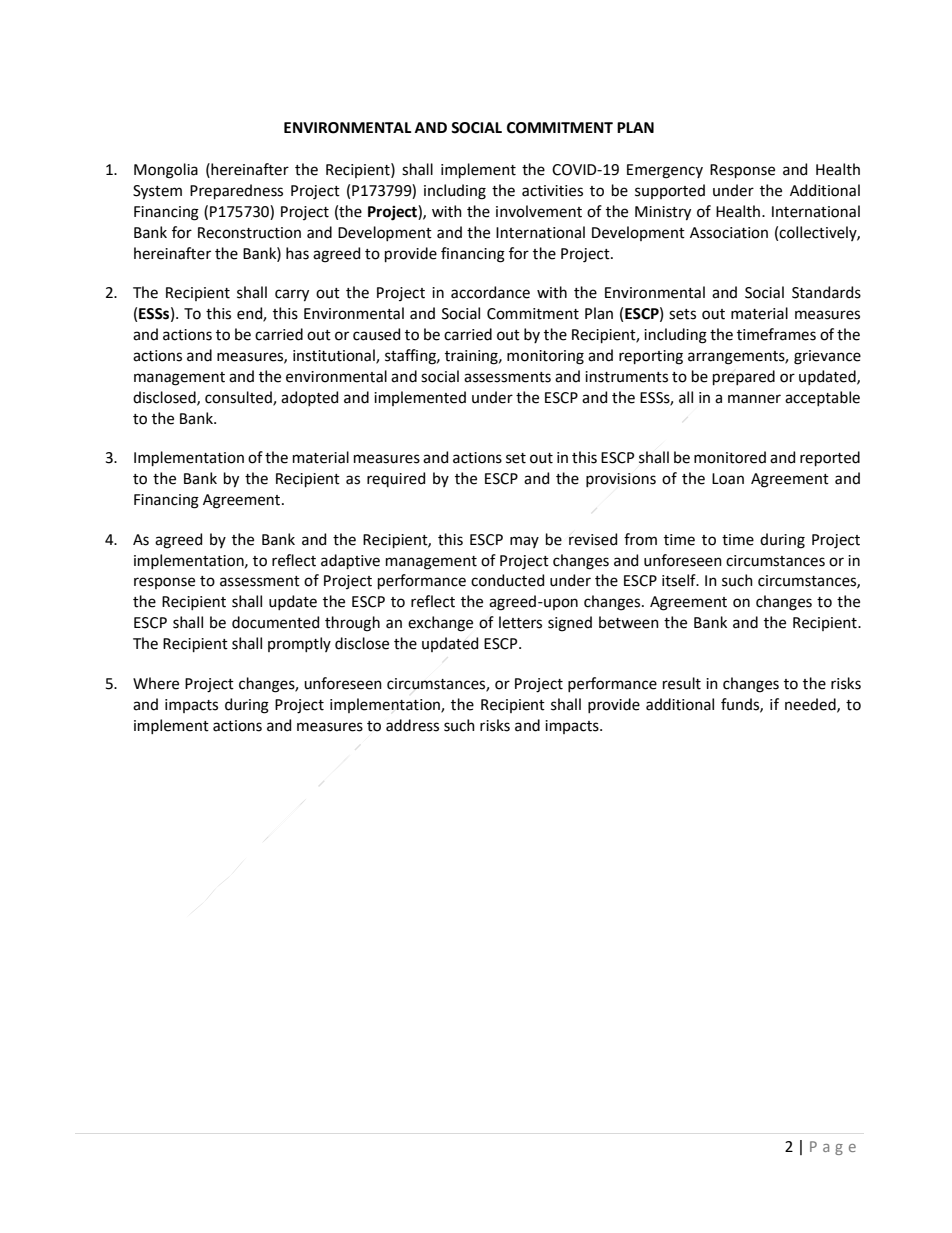  I want to click on needed, so click(811, 705).
